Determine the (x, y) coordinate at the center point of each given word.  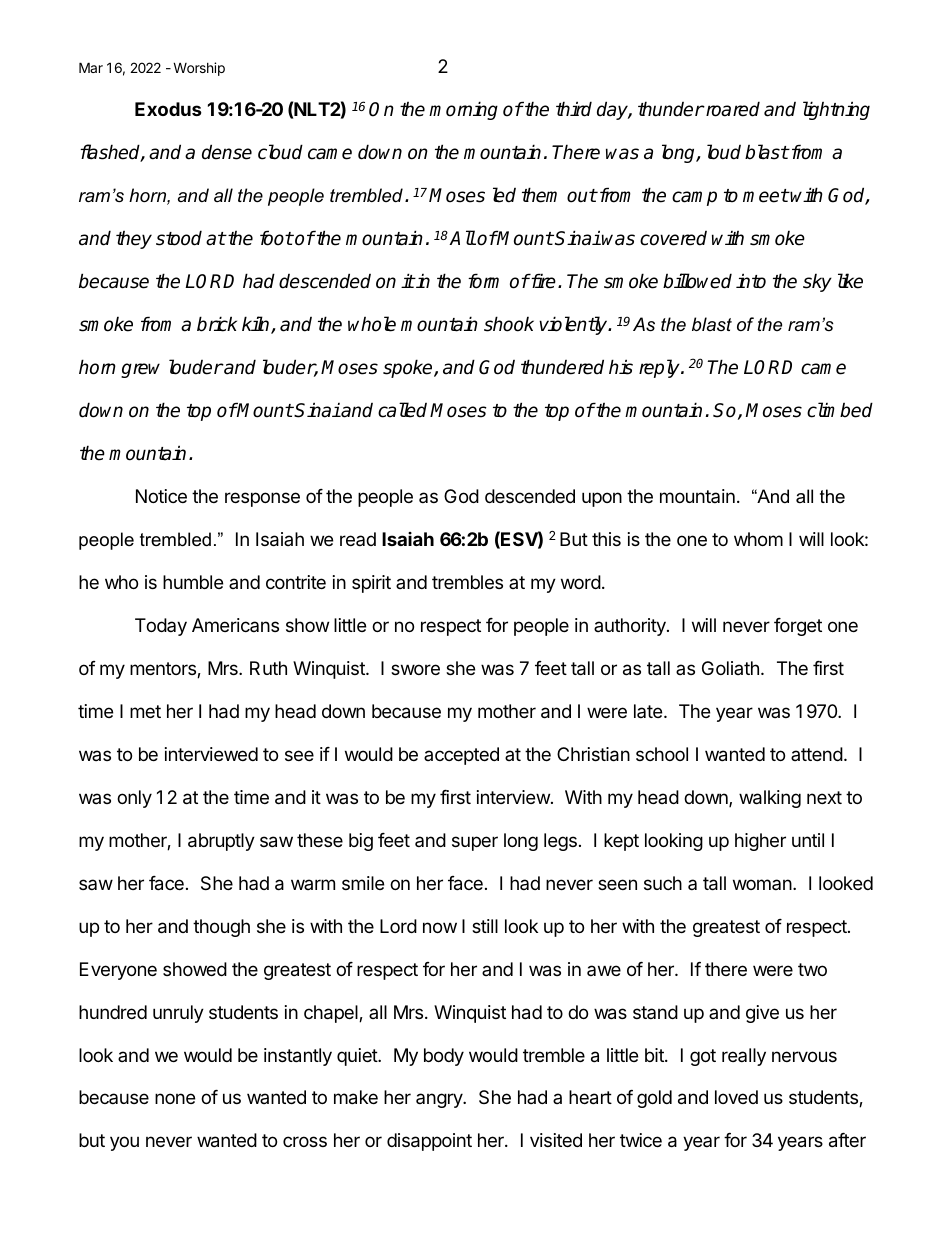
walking (770, 799)
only (134, 799)
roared (732, 109)
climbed (840, 410)
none (175, 1098)
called (402, 410)
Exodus (168, 109)
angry (440, 1100)
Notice (161, 496)
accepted (461, 756)
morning (463, 110)
